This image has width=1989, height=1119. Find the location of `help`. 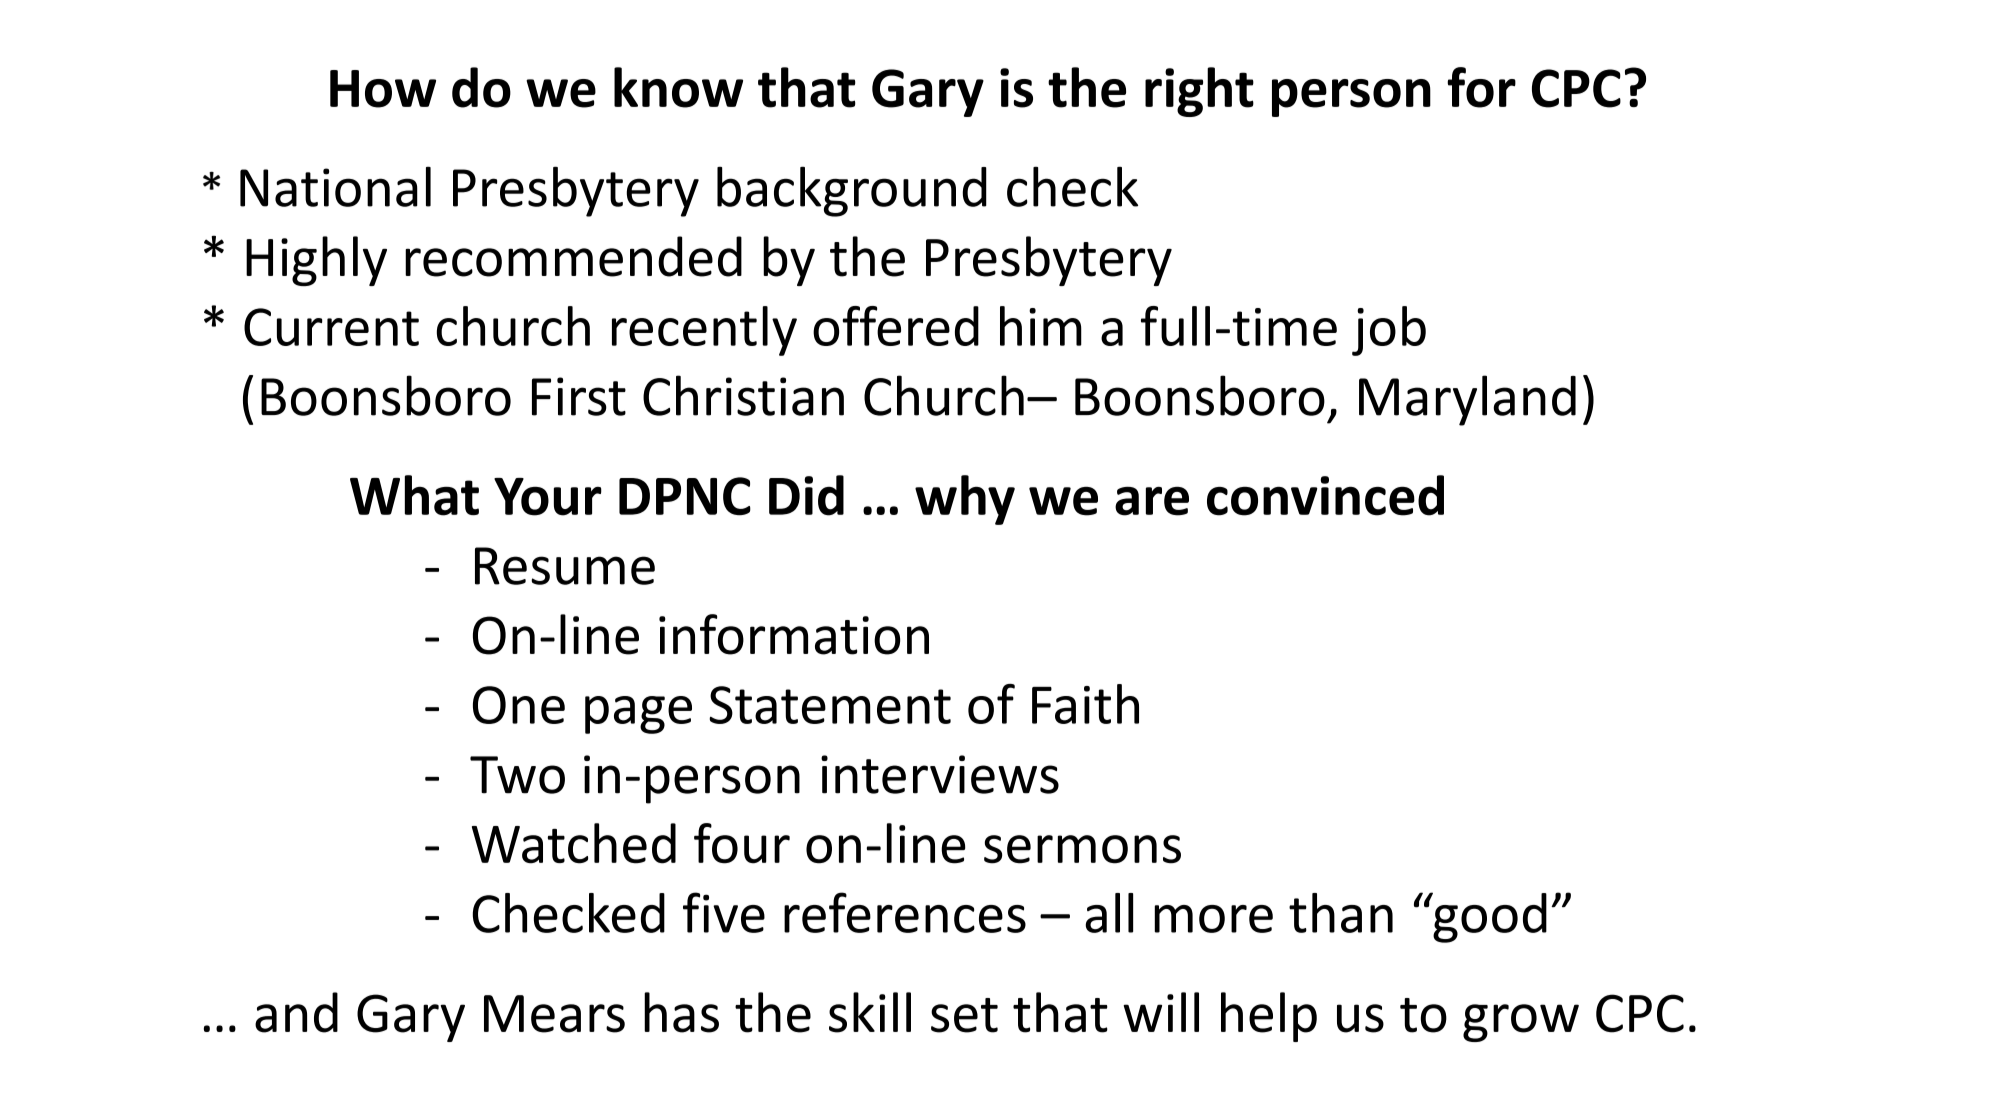

help is located at coordinates (1269, 1017).
